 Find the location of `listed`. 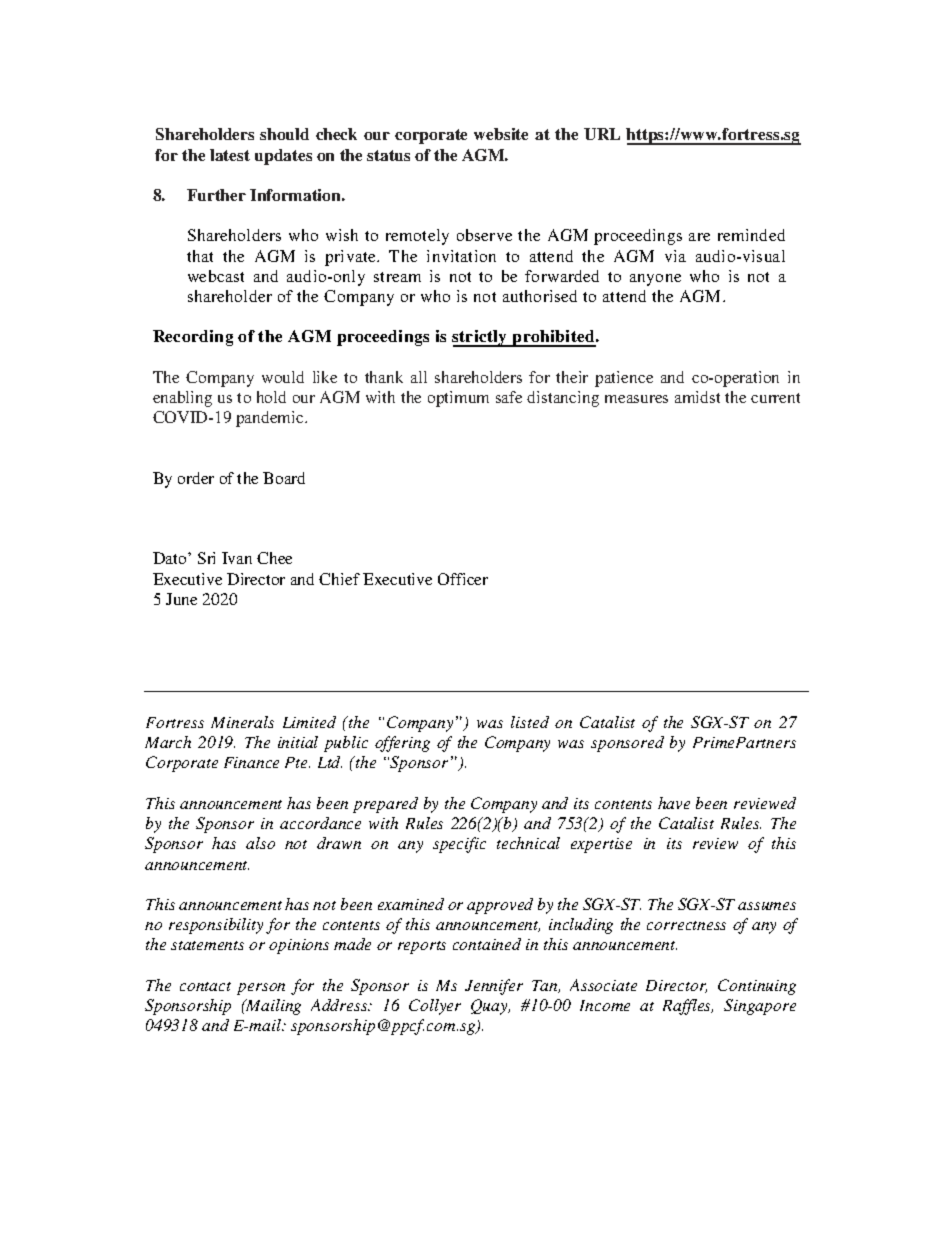

listed is located at coordinates (530, 722).
